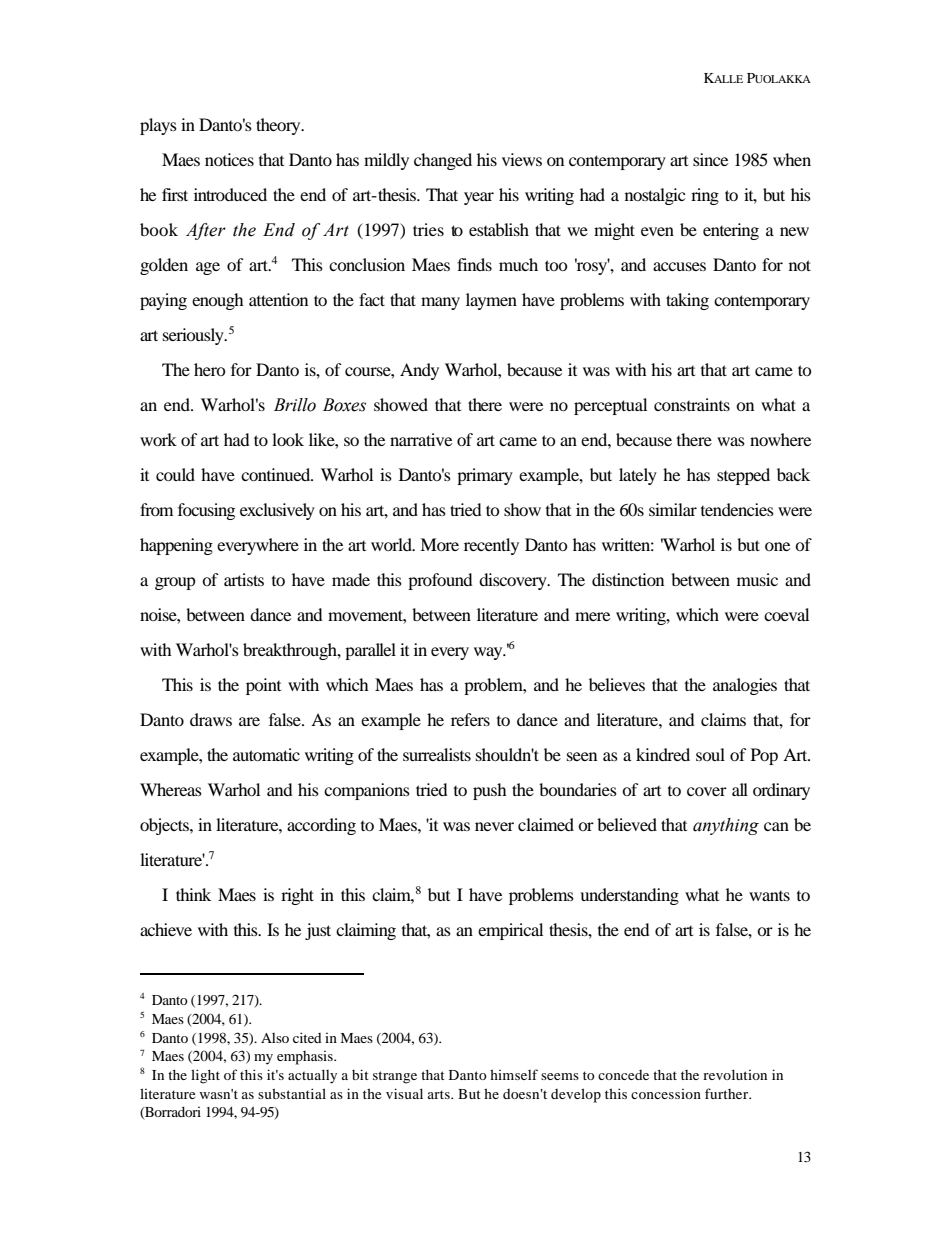 This screenshot has height=1233, width=952. I want to click on notices, so click(229, 159).
